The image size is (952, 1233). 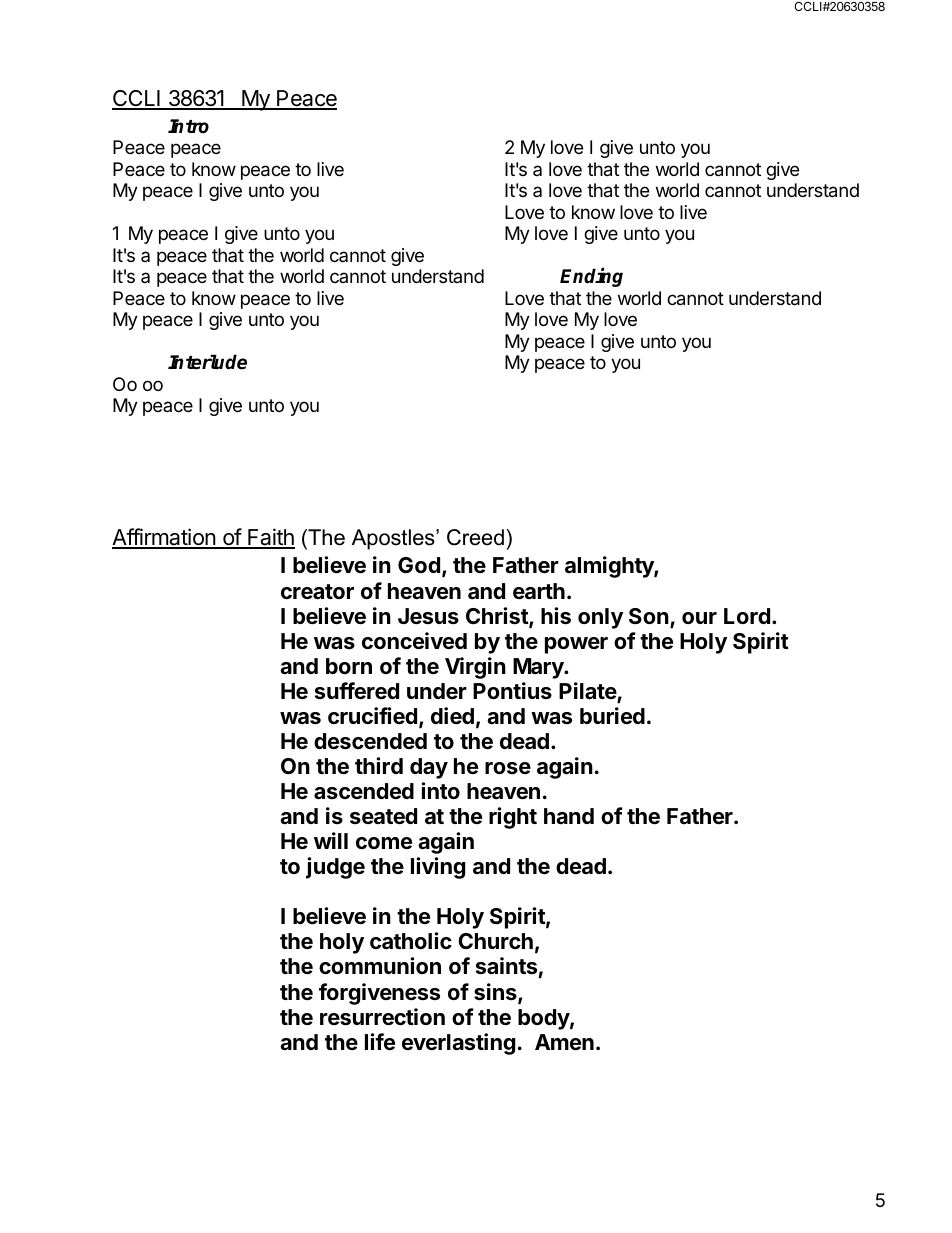 I want to click on hand, so click(x=569, y=816).
